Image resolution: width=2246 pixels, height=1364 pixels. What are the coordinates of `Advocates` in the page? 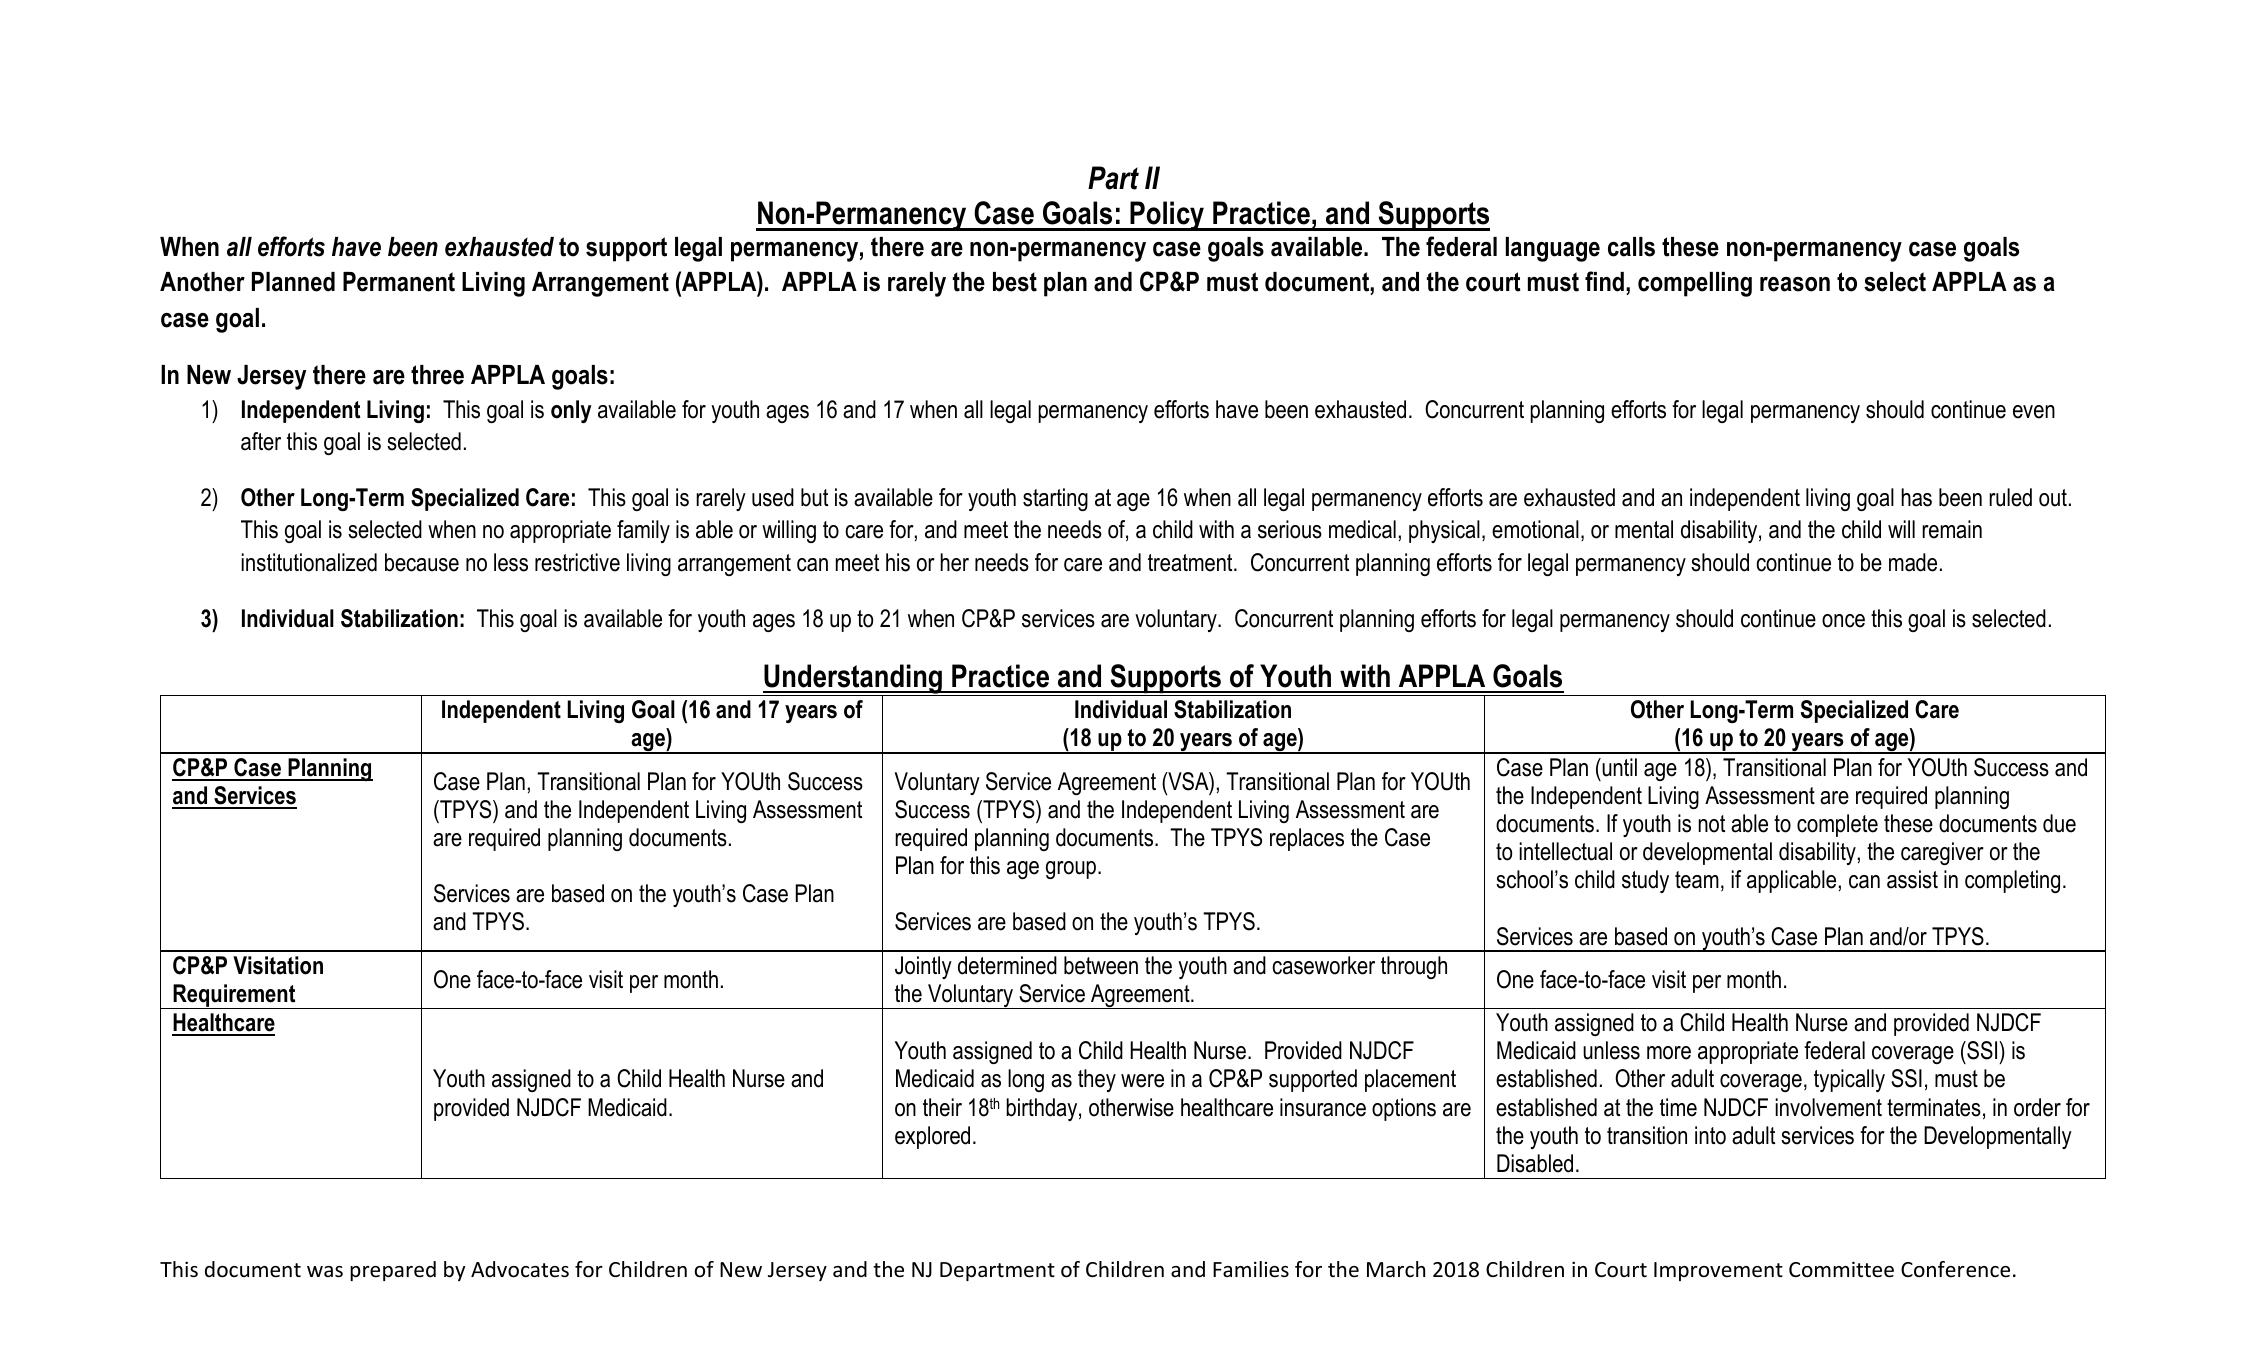 It's located at (520, 1269).
